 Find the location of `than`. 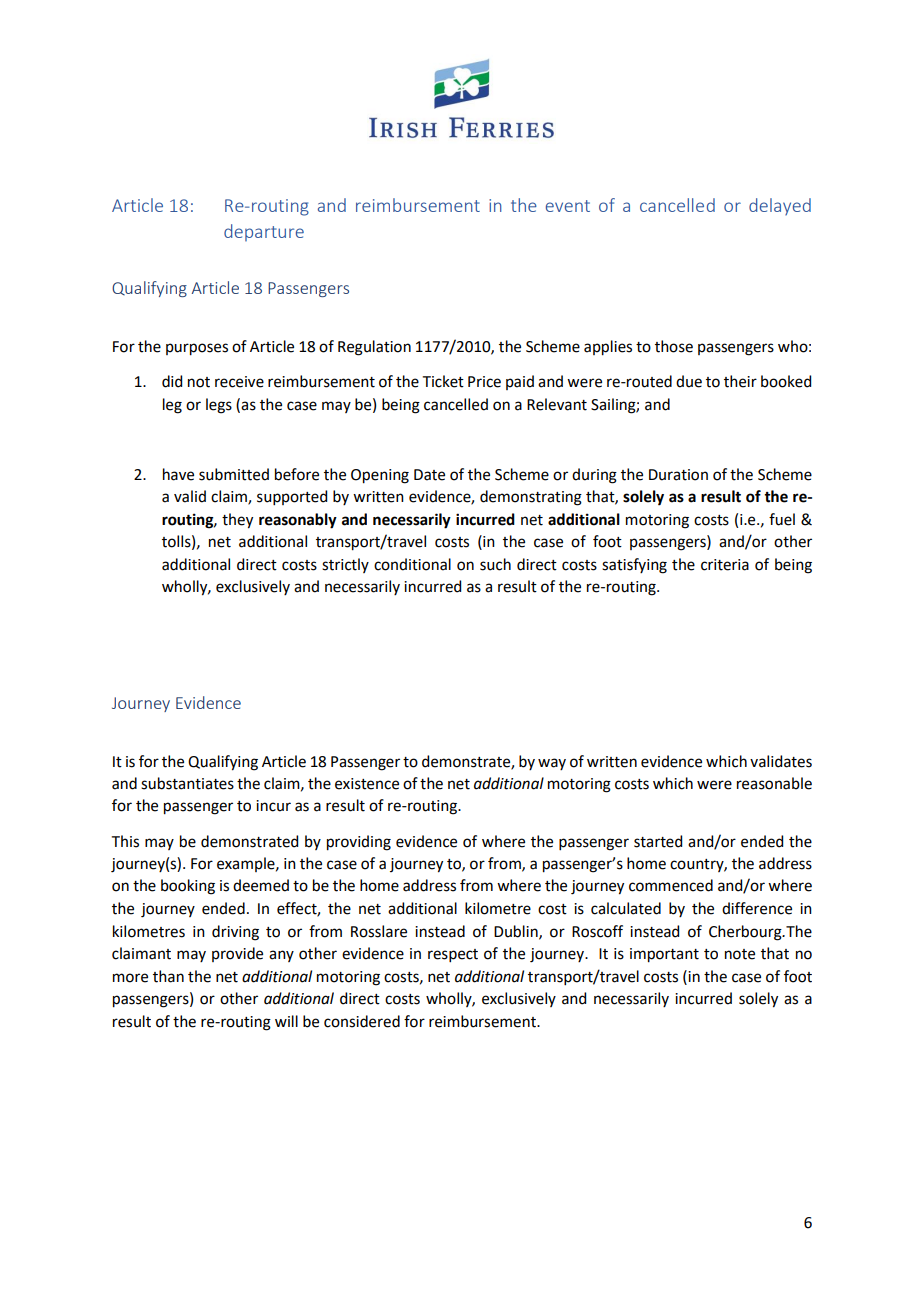

than is located at coordinates (168, 976).
